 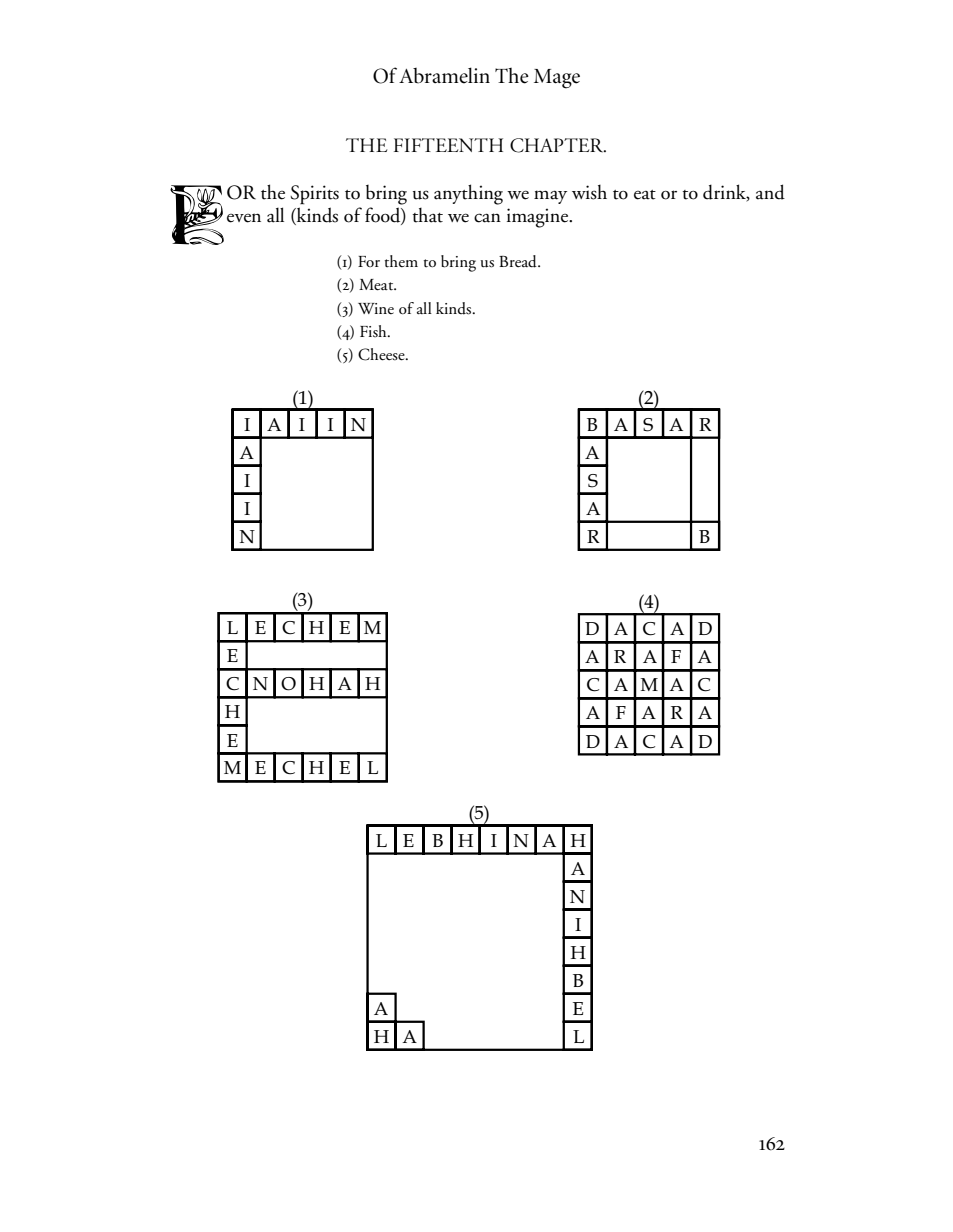 I want to click on Fish, so click(x=374, y=331).
